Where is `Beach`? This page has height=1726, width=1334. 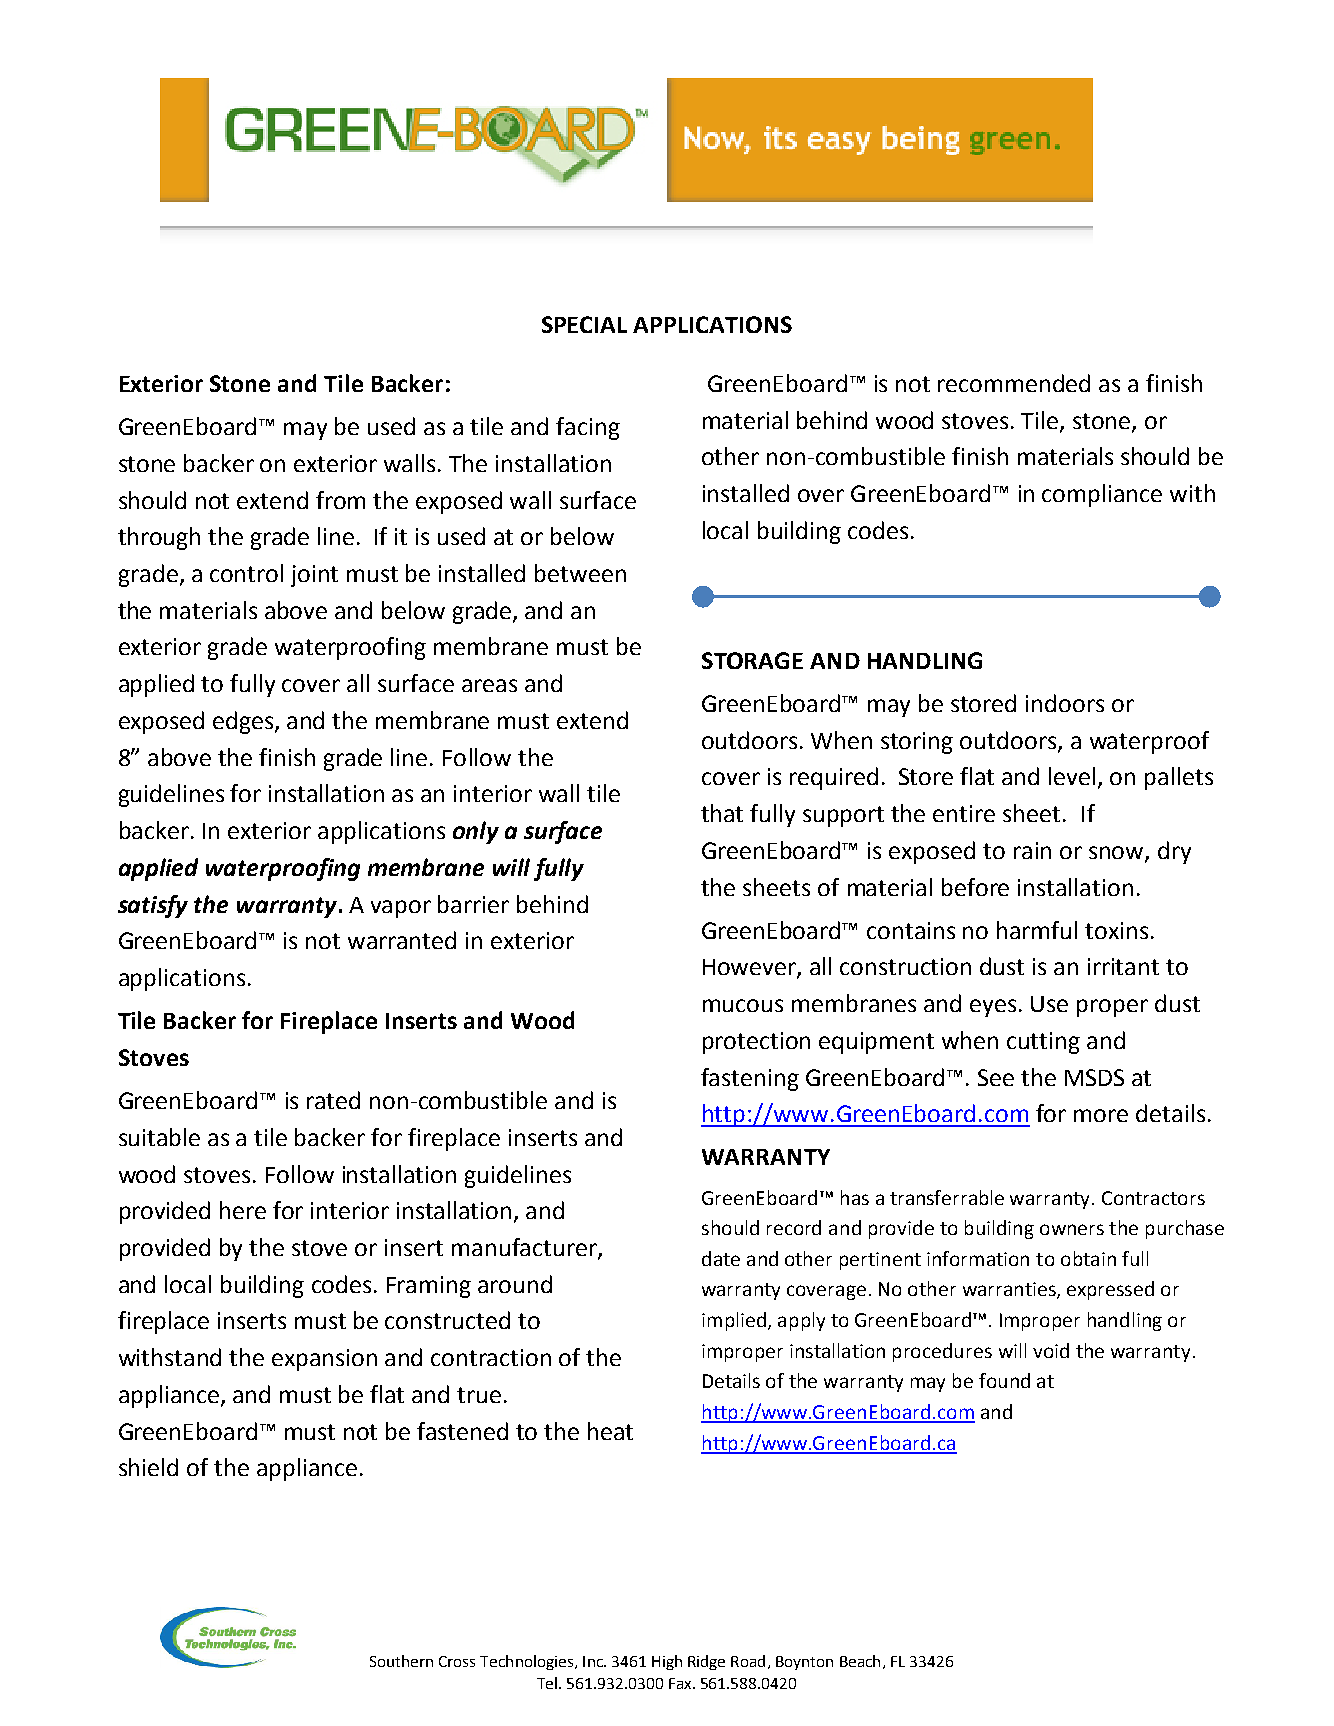 Beach is located at coordinates (860, 1661).
